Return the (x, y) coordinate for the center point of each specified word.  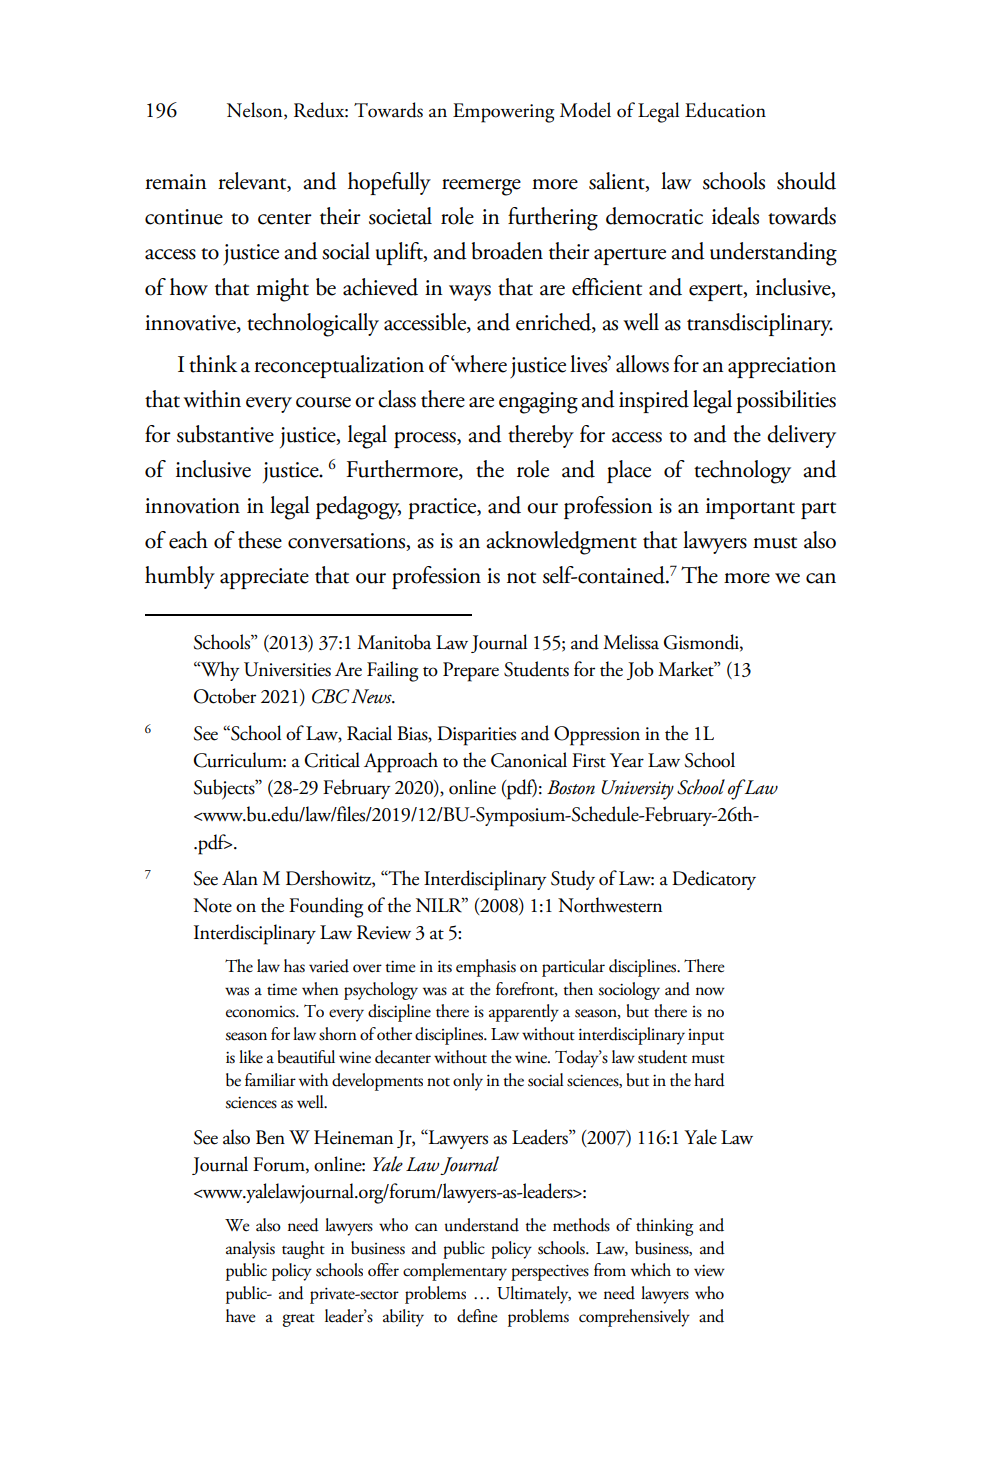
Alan (240, 878)
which (651, 1270)
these (260, 540)
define (477, 1316)
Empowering (503, 113)
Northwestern (610, 905)
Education (725, 110)
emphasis (486, 968)
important (750, 508)
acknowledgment (561, 543)
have (241, 1316)
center (285, 219)
